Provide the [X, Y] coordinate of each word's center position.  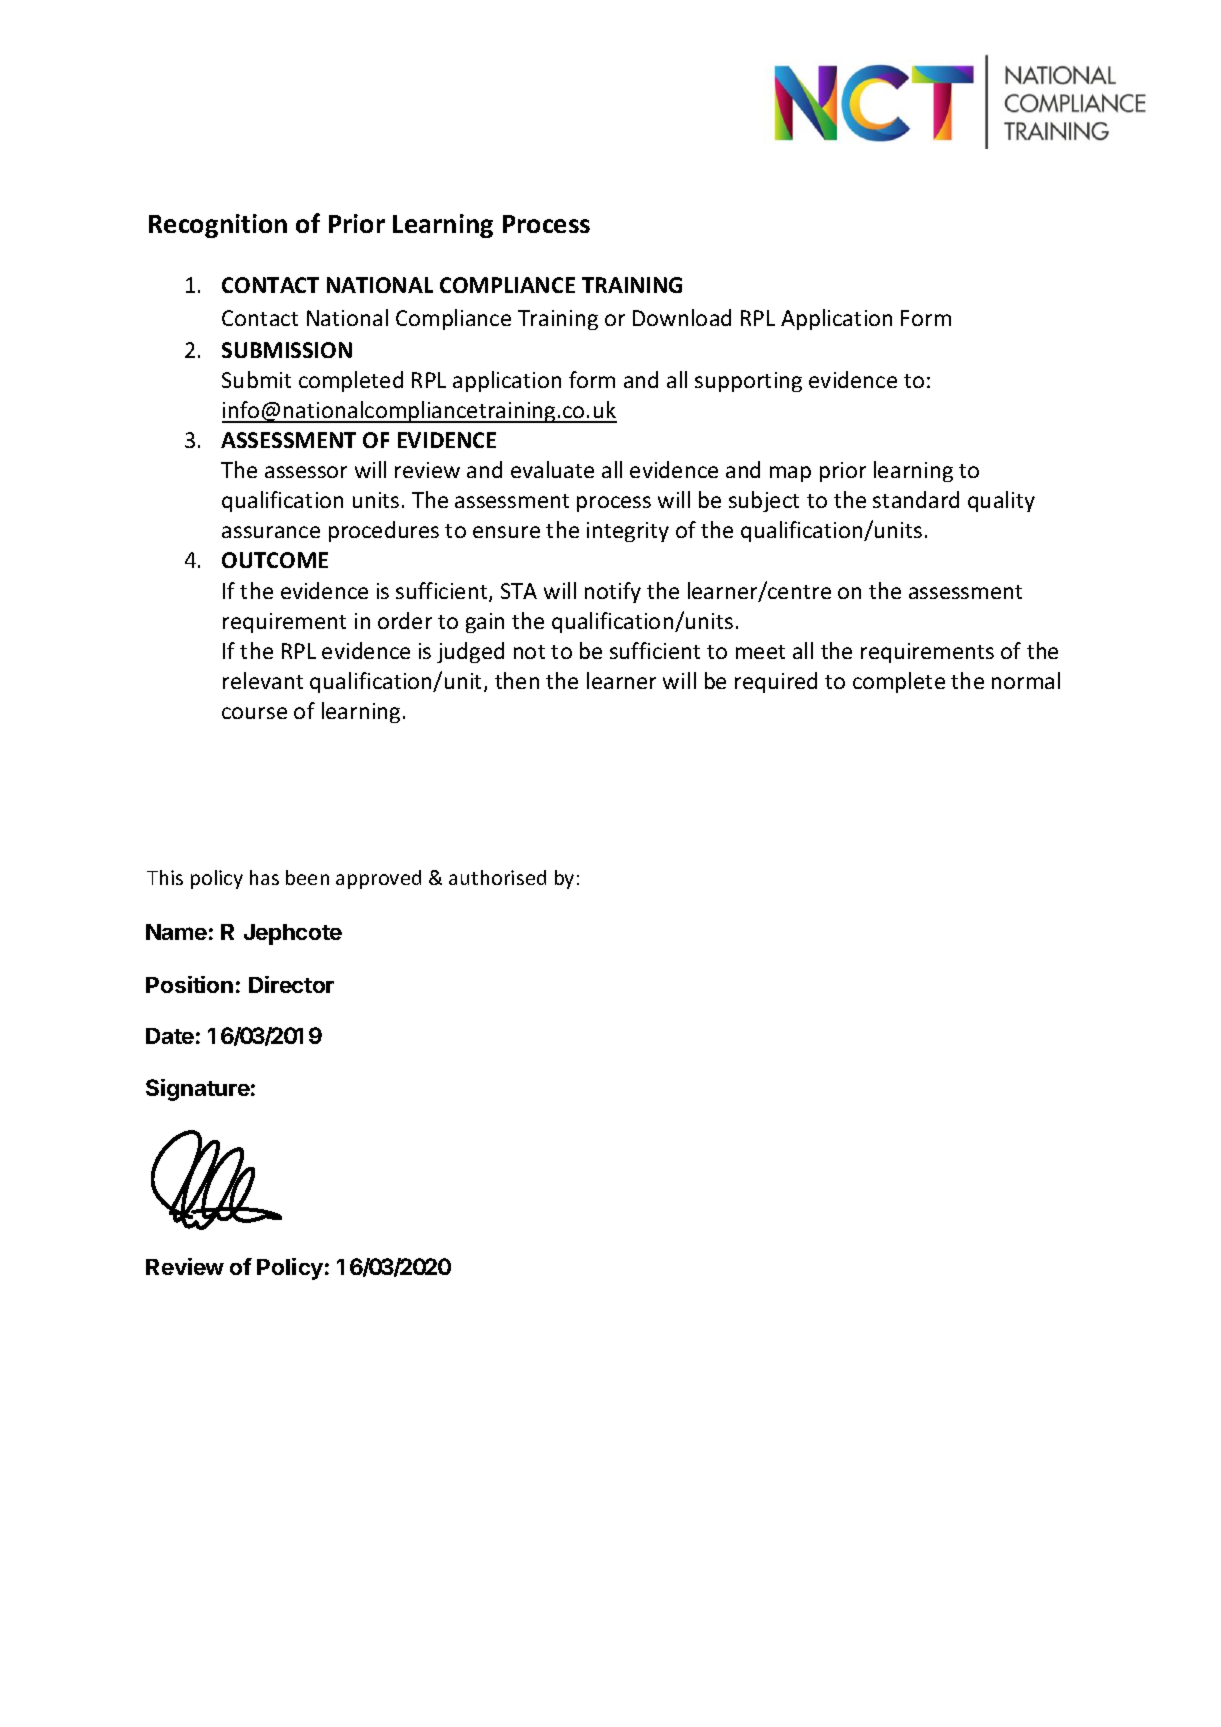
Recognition [218, 226]
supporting [748, 382]
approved [378, 879]
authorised [497, 877]
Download [682, 317]
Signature [198, 1090]
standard [916, 499]
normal [1026, 680]
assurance [271, 532]
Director [291, 984]
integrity [628, 532]
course [254, 713]
